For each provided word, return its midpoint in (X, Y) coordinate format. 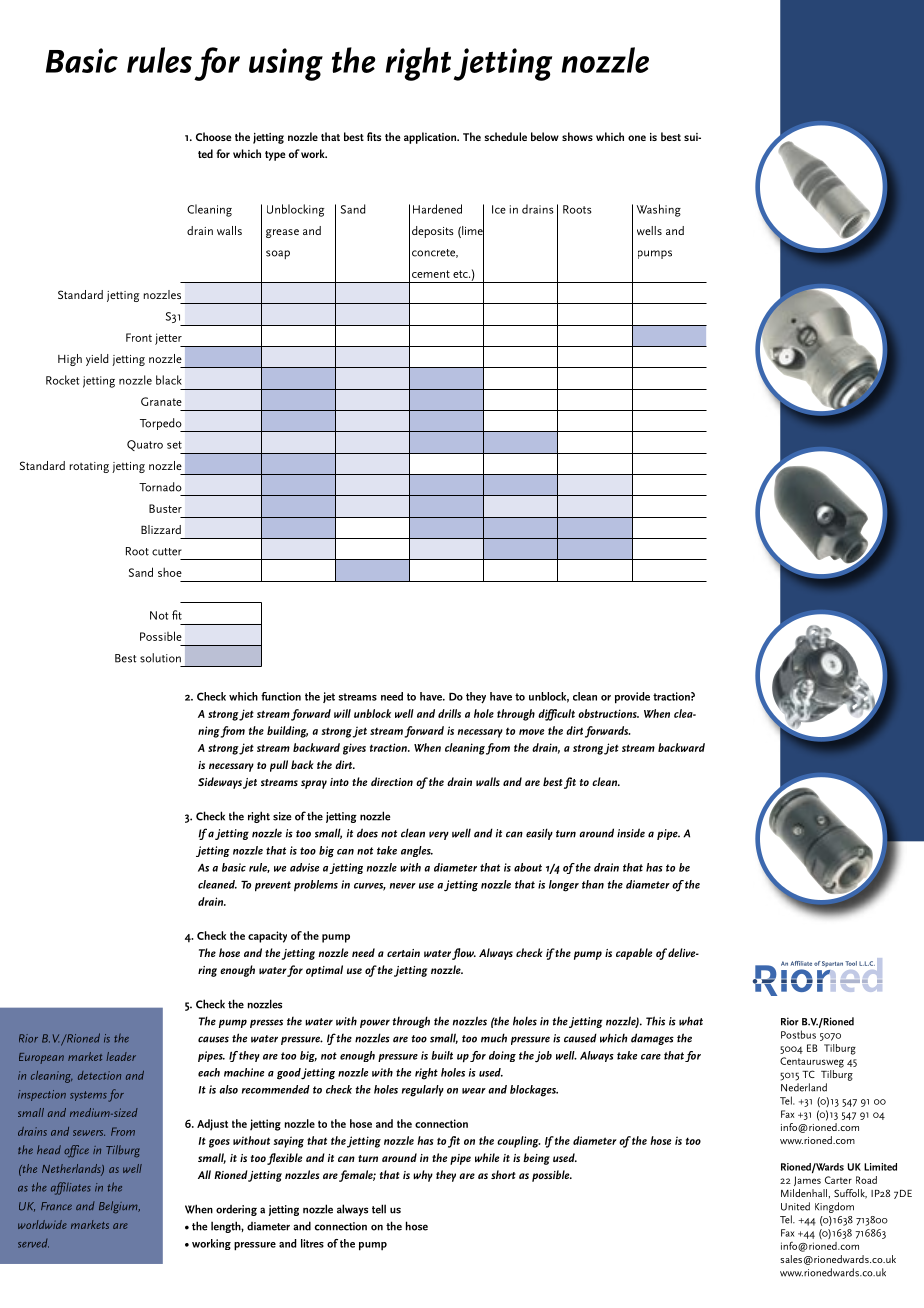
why (423, 1176)
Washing (659, 210)
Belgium (119, 1207)
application (431, 138)
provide (632, 698)
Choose (213, 136)
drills (449, 713)
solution (160, 658)
